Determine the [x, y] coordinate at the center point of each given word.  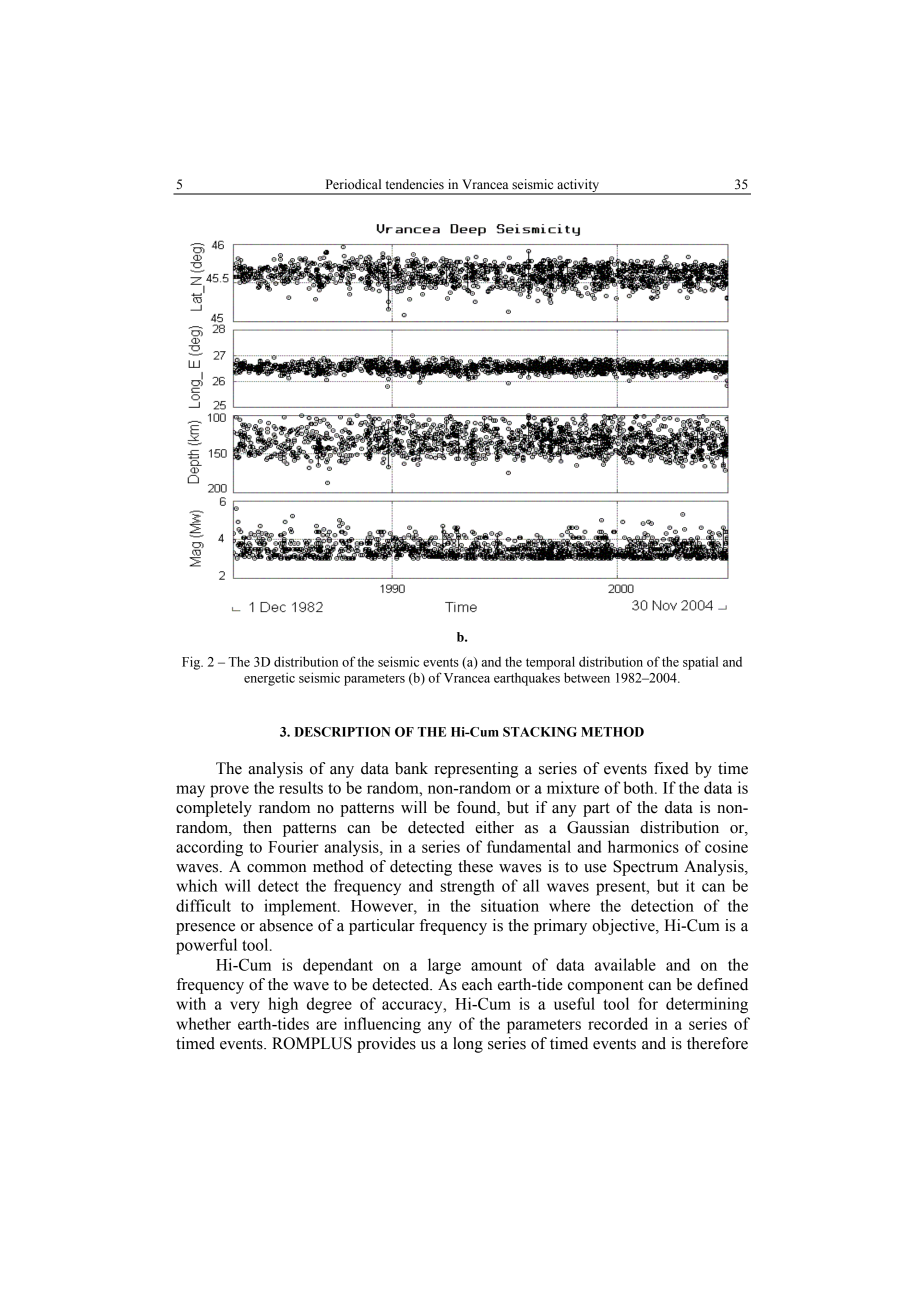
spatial [700, 663]
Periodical [353, 184]
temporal [550, 663]
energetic [269, 679]
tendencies [415, 184]
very [245, 1007]
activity [578, 186]
